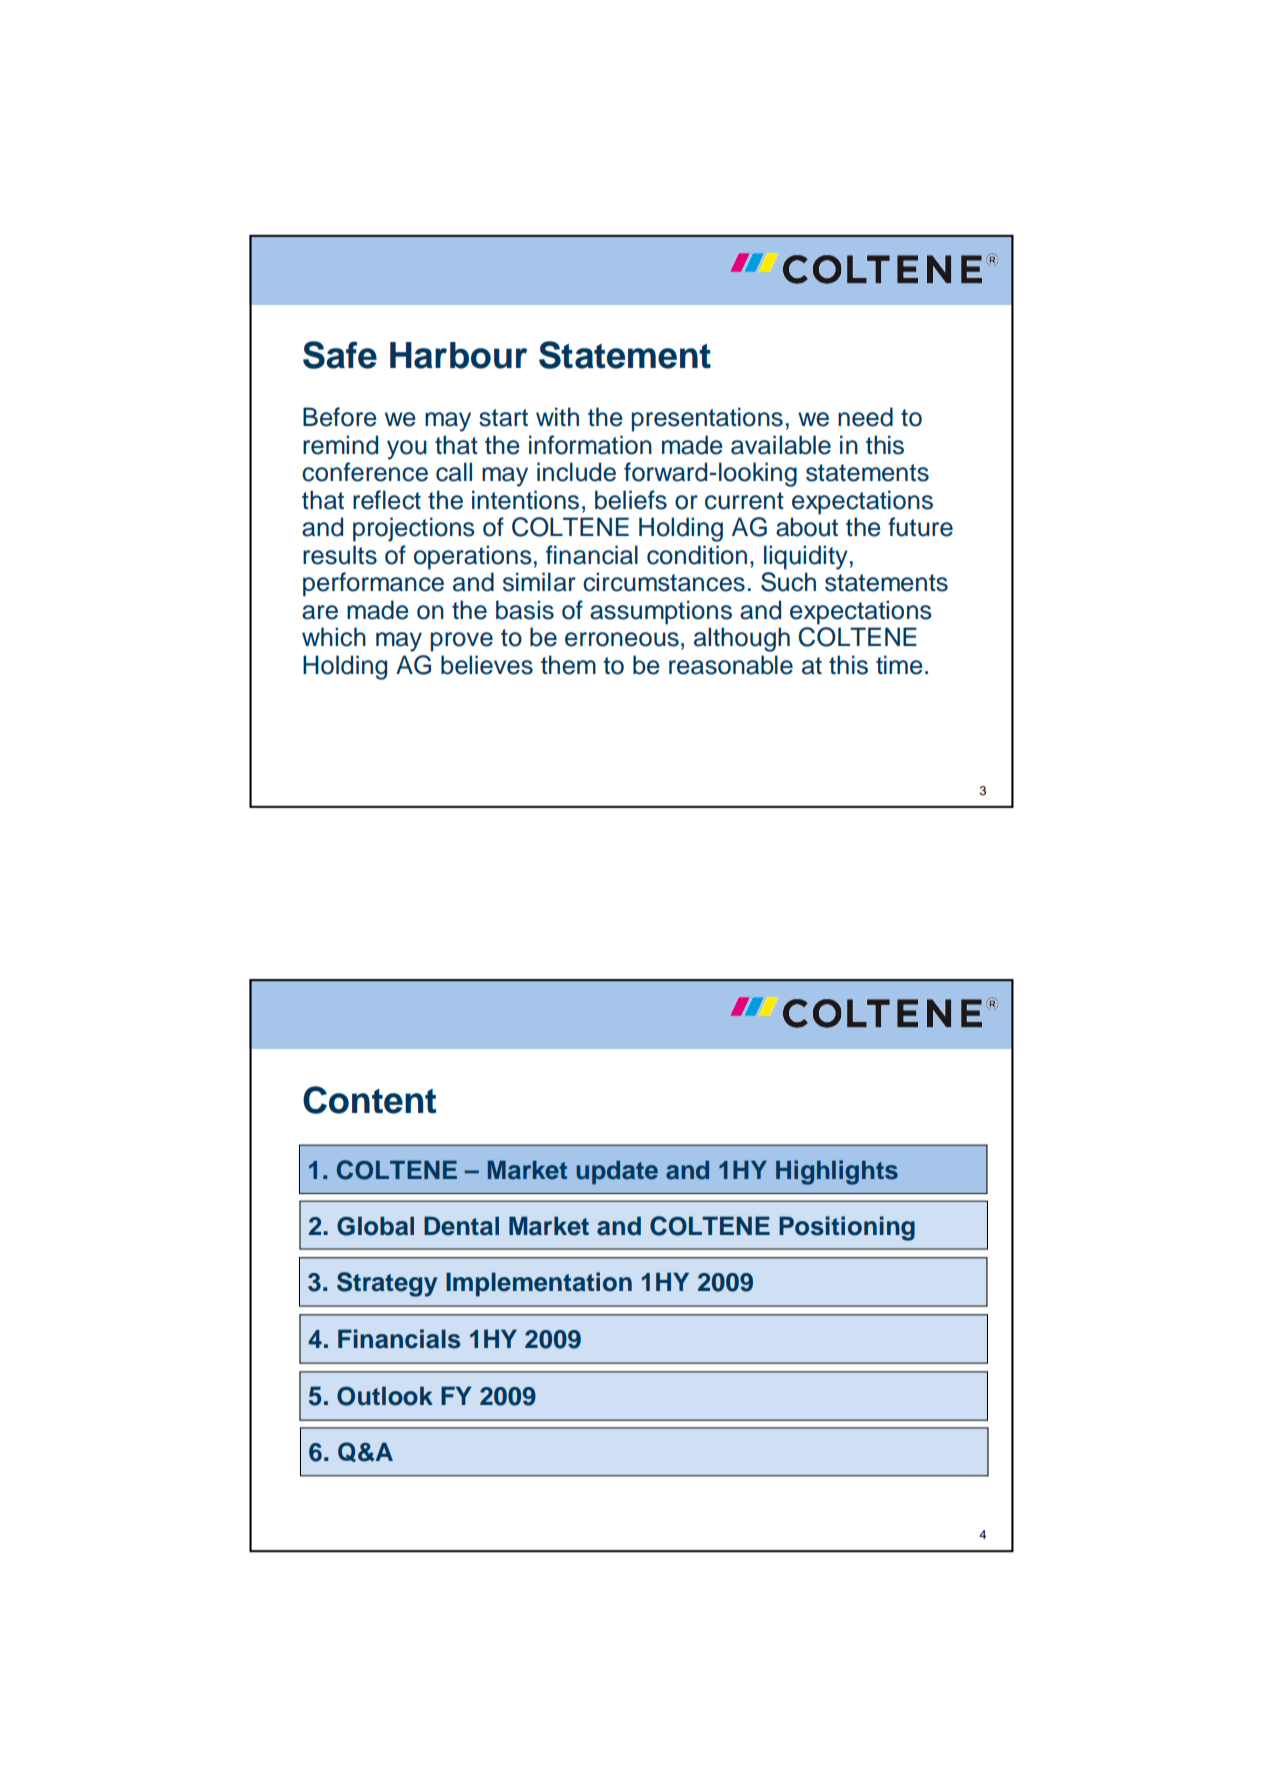 The width and height of the document is (1263, 1787). I want to click on Outlook, so click(385, 1396).
